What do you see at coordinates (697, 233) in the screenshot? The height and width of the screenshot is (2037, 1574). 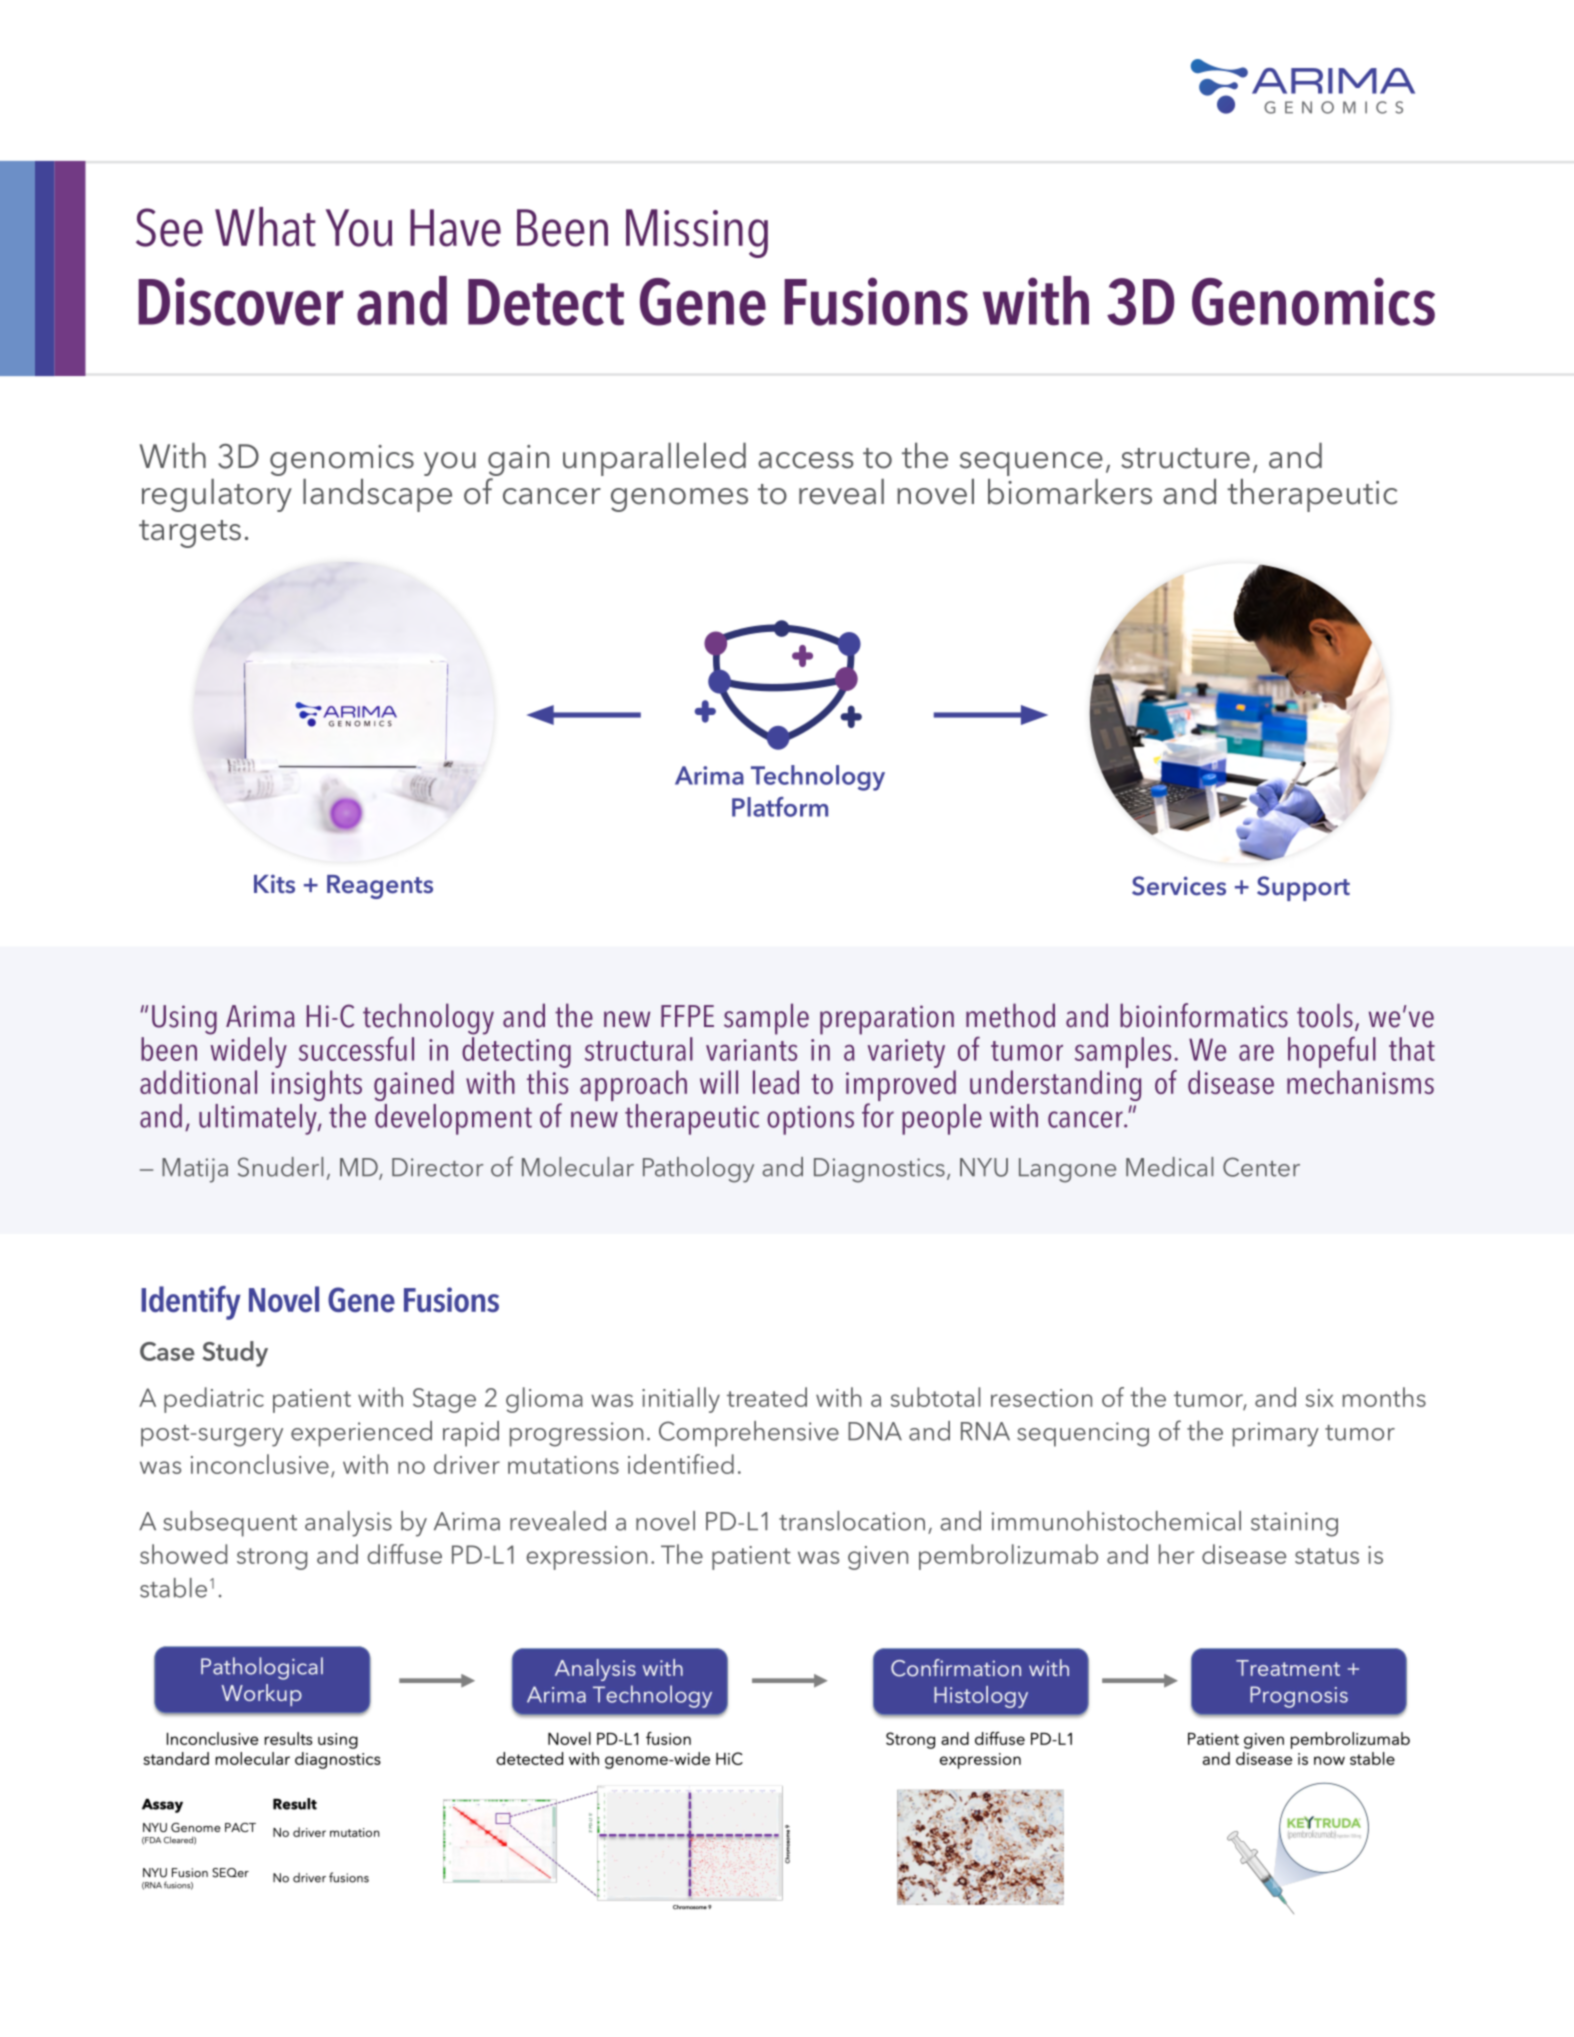 I see `Missing` at bounding box center [697, 233].
